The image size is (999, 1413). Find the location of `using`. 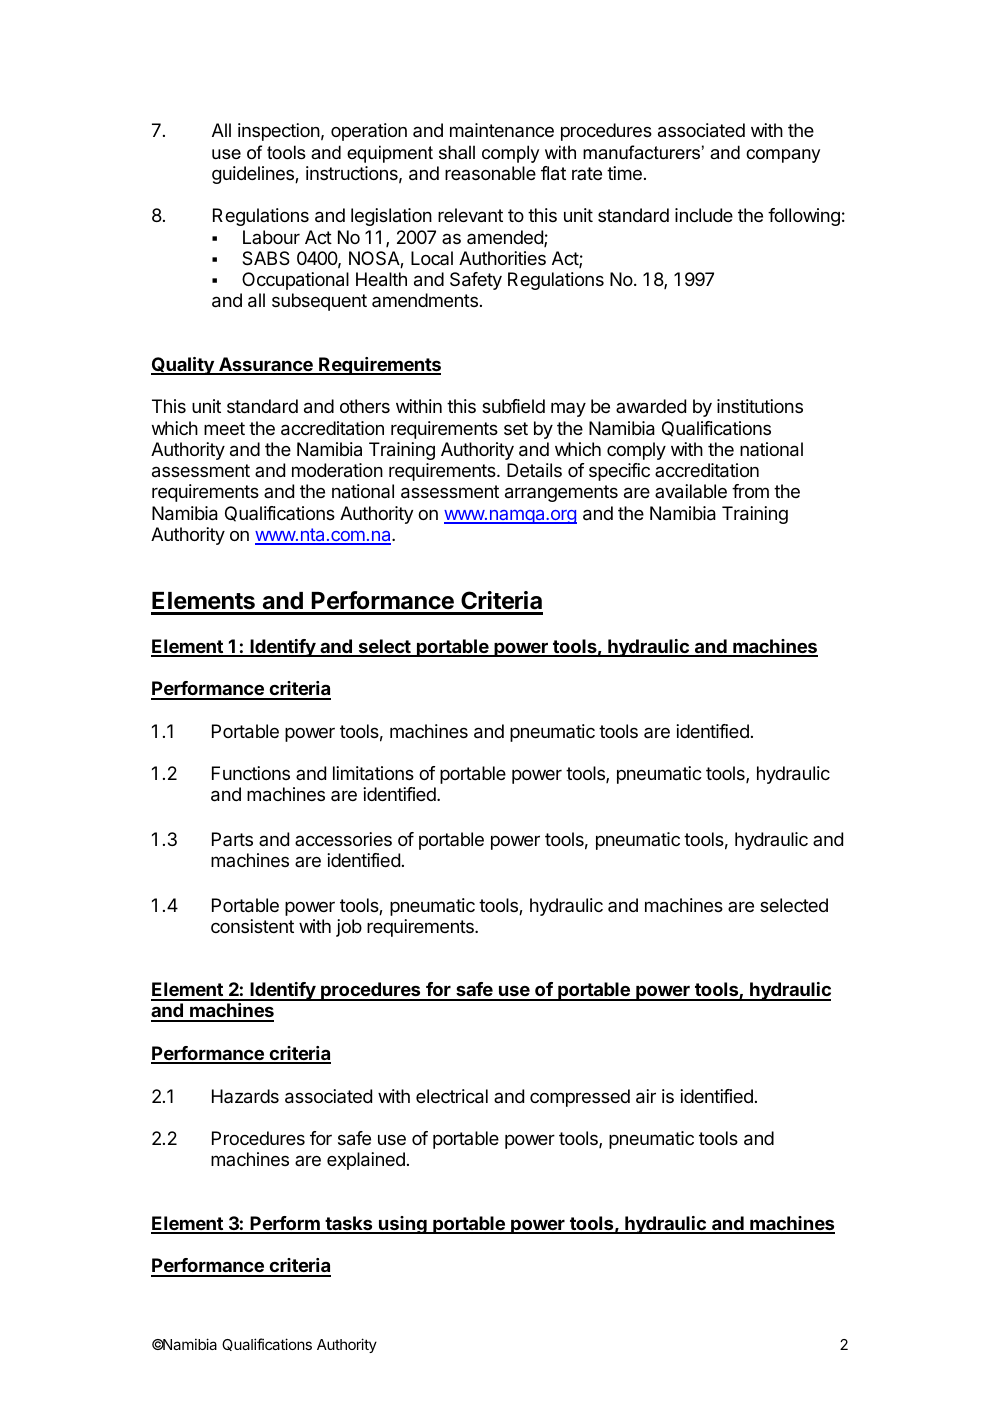

using is located at coordinates (403, 1225).
